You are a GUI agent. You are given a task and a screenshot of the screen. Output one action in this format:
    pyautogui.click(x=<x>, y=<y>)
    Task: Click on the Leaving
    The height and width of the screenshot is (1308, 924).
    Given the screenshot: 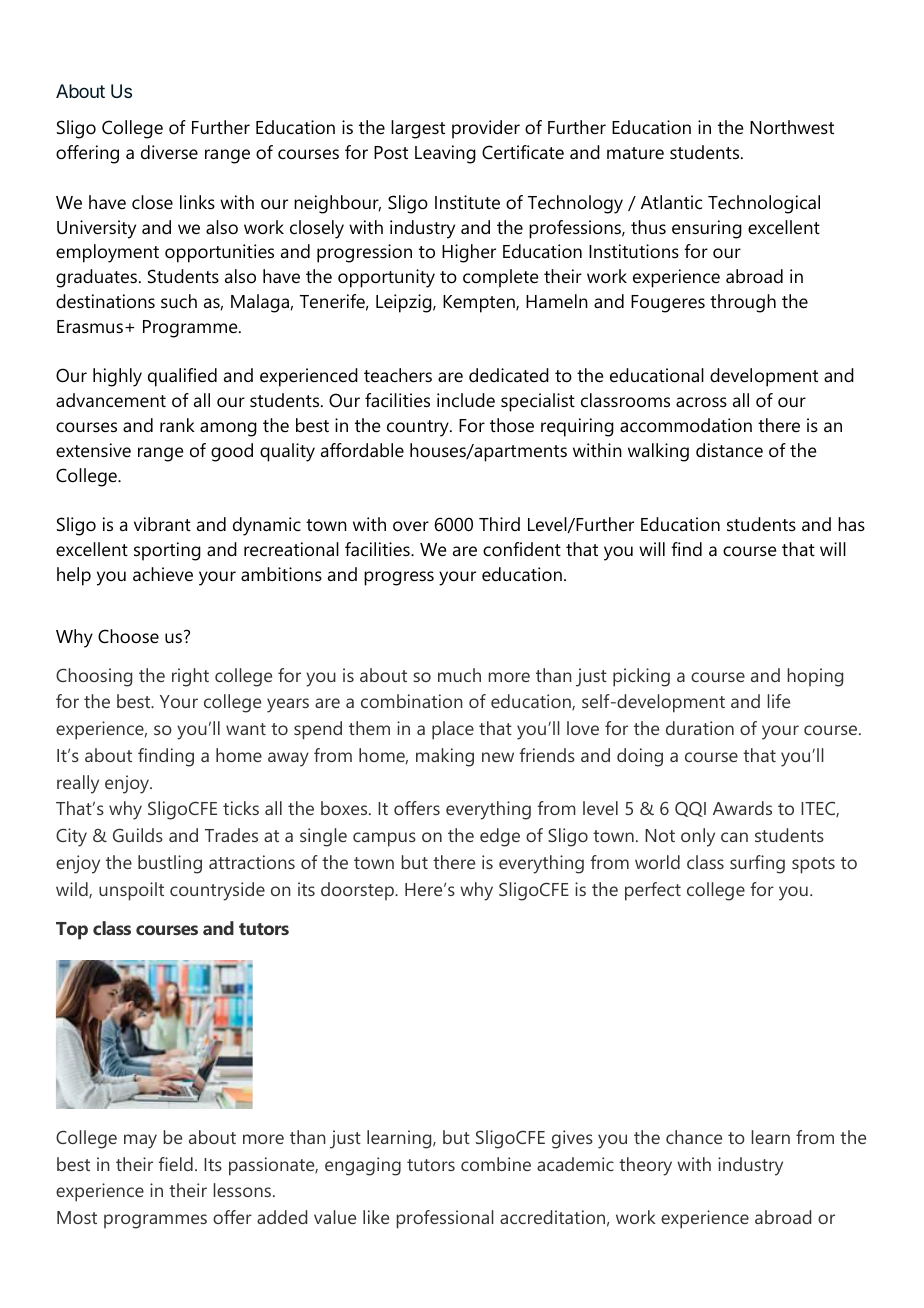 What is the action you would take?
    pyautogui.click(x=445, y=154)
